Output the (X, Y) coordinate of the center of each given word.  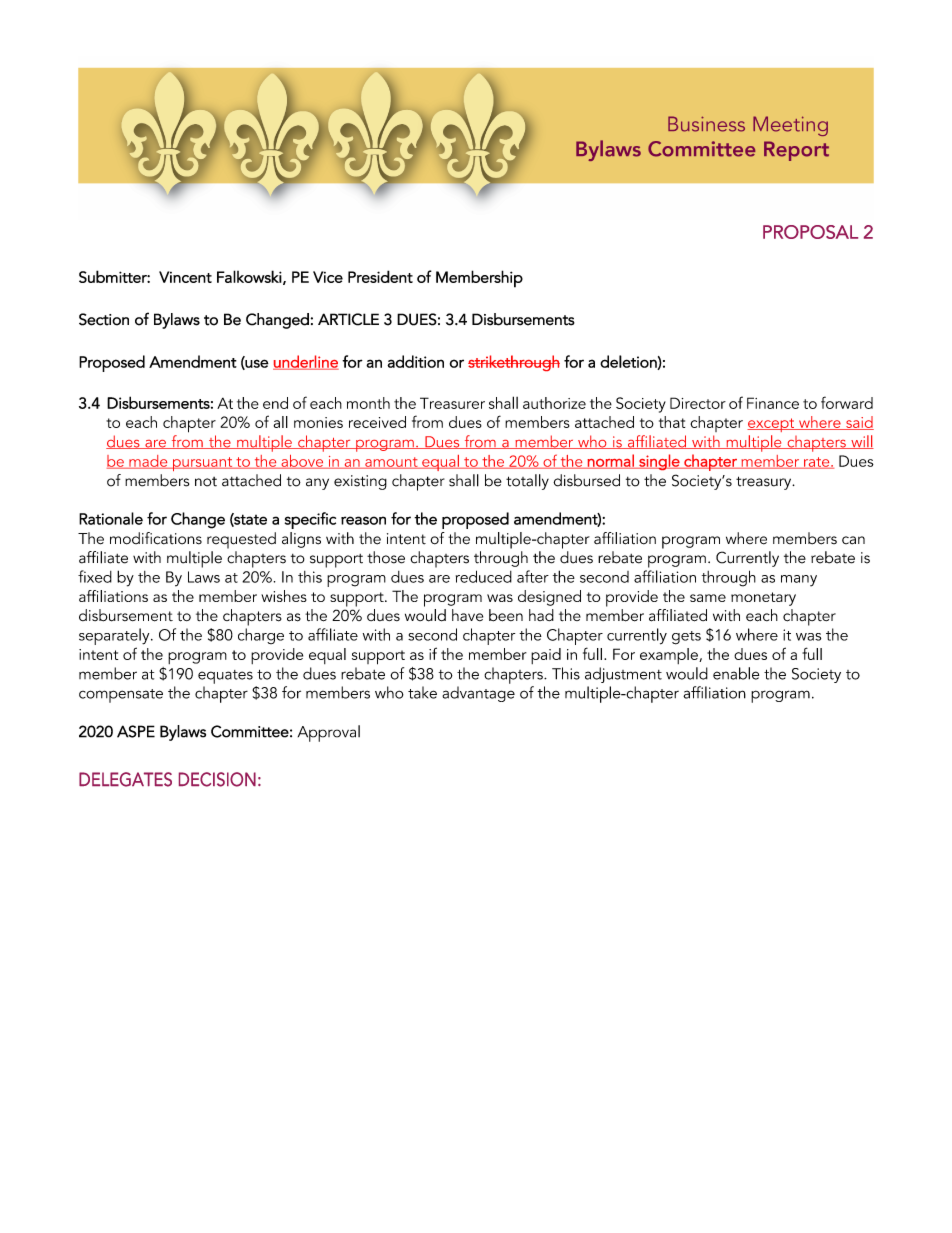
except (772, 425)
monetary (763, 599)
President (380, 276)
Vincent (185, 277)
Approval (329, 733)
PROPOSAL (810, 232)
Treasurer (452, 403)
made (148, 462)
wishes (284, 596)
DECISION (217, 779)
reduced (484, 576)
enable (736, 673)
